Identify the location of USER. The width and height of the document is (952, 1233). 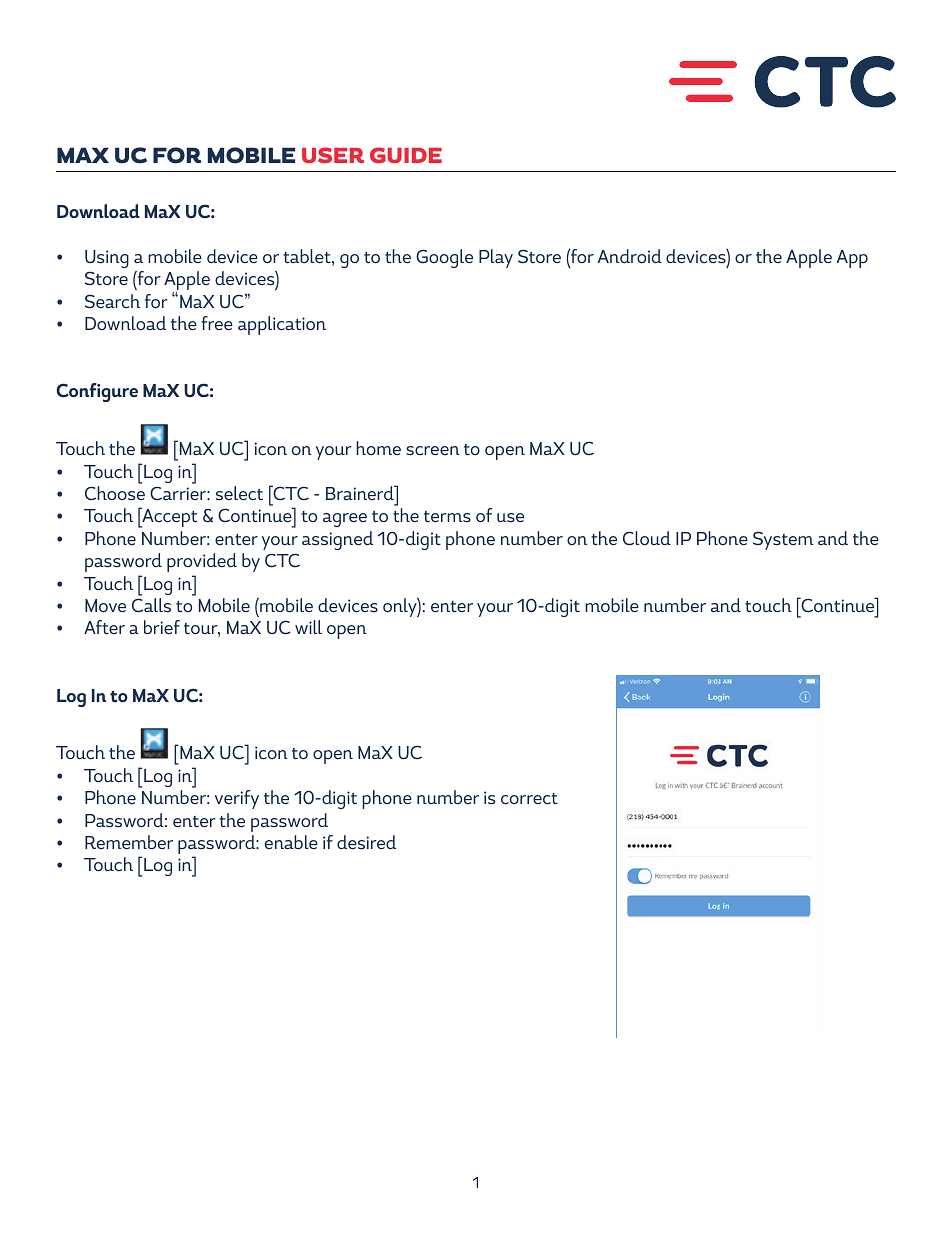
(333, 155).
